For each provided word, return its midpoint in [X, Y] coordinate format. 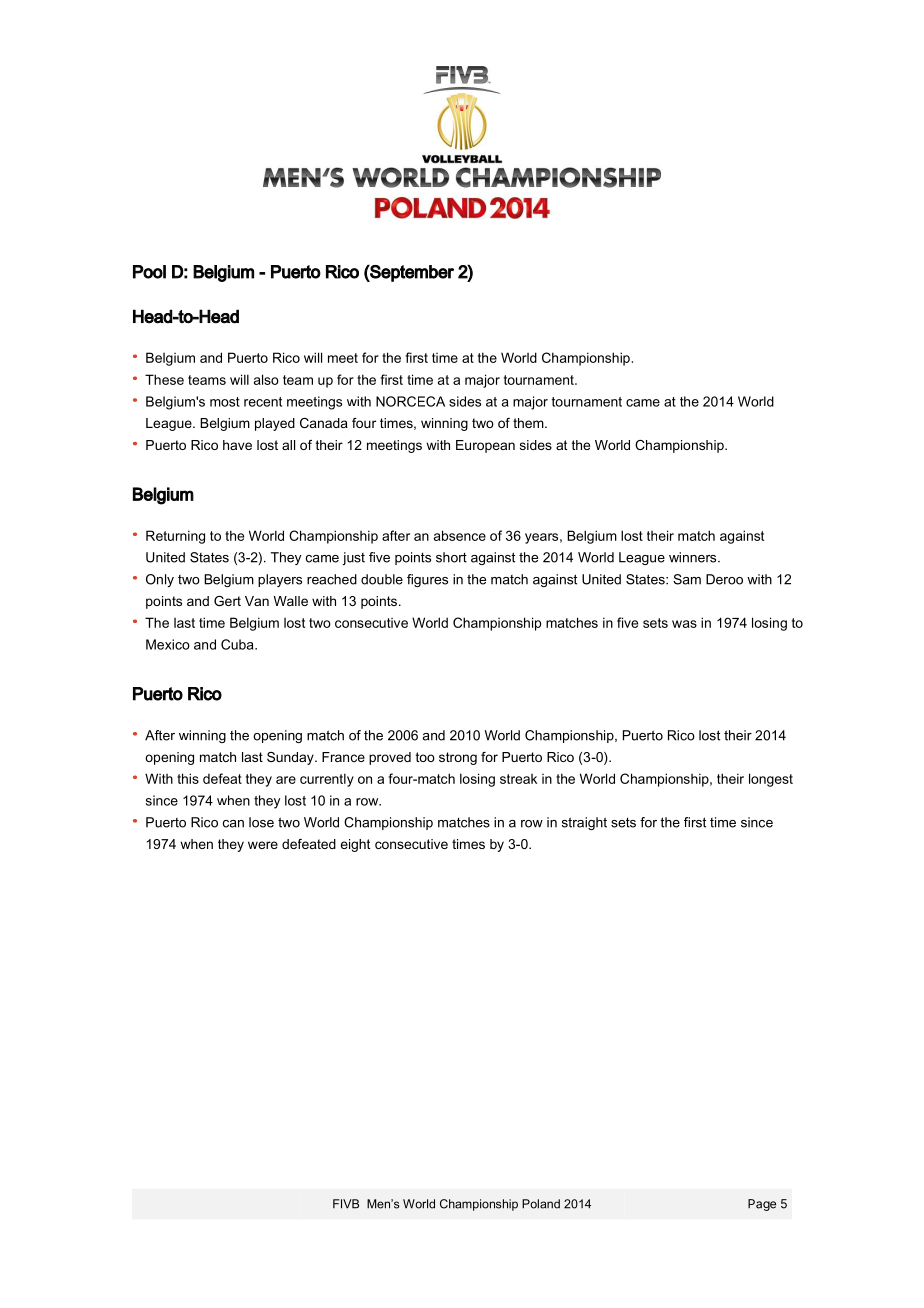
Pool [149, 272]
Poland [541, 1204]
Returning [175, 537]
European [485, 446]
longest [771, 780]
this [188, 778]
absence [460, 535]
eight [355, 845]
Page [762, 1205]
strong [458, 758]
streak [518, 779]
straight [584, 823]
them [529, 423]
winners [694, 557]
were [263, 845]
